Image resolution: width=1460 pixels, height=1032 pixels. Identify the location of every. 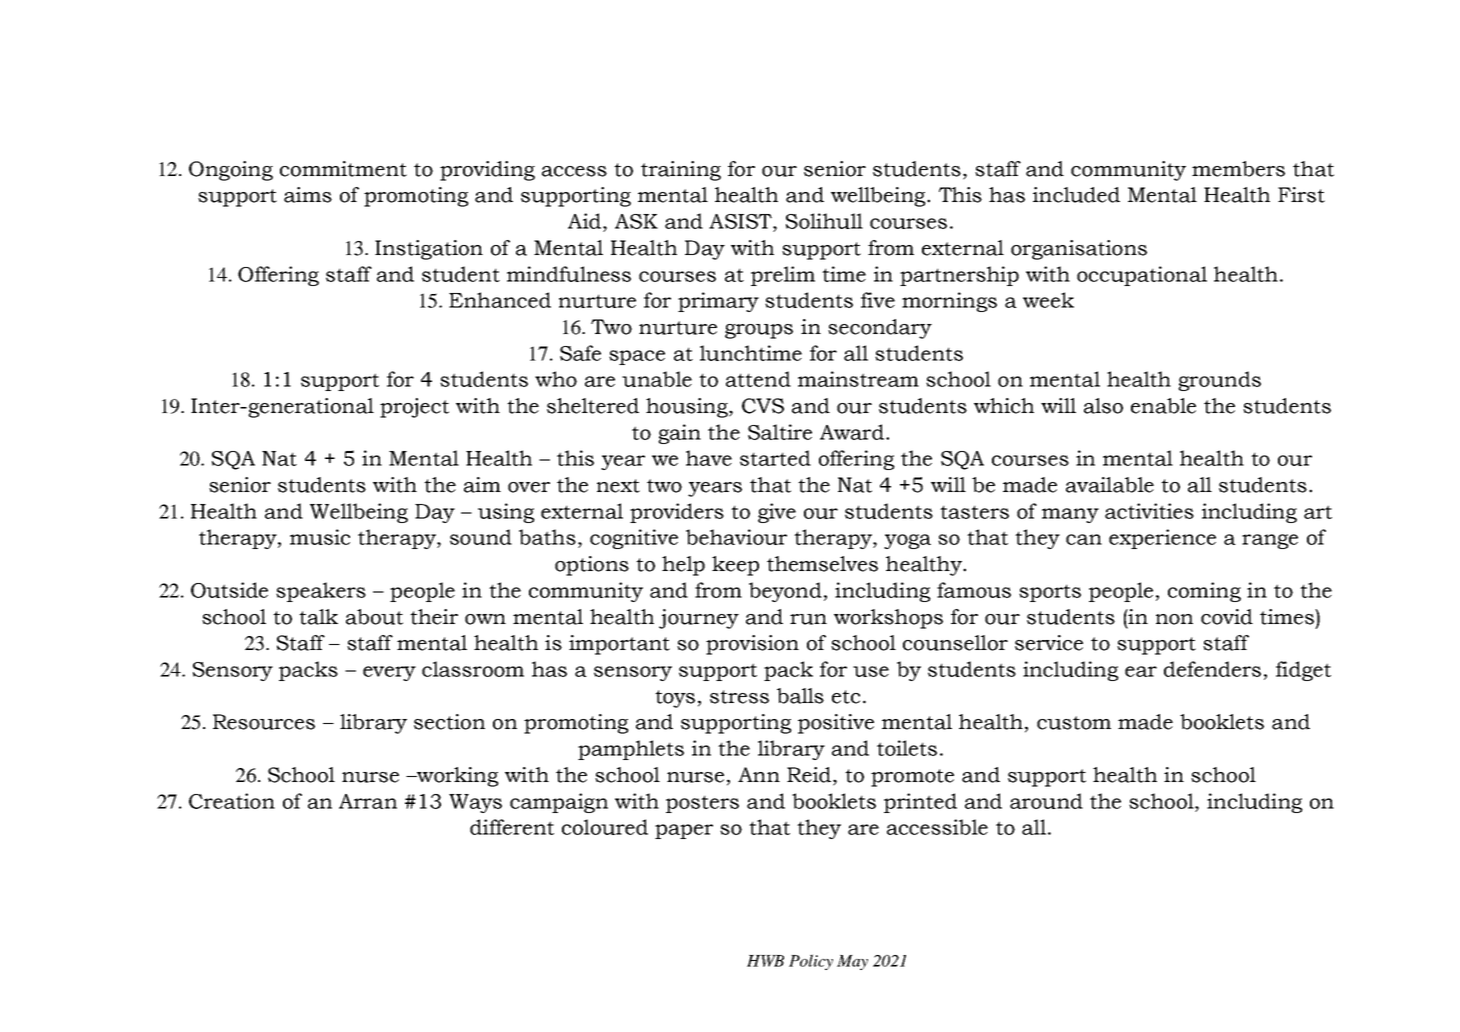
(389, 673).
